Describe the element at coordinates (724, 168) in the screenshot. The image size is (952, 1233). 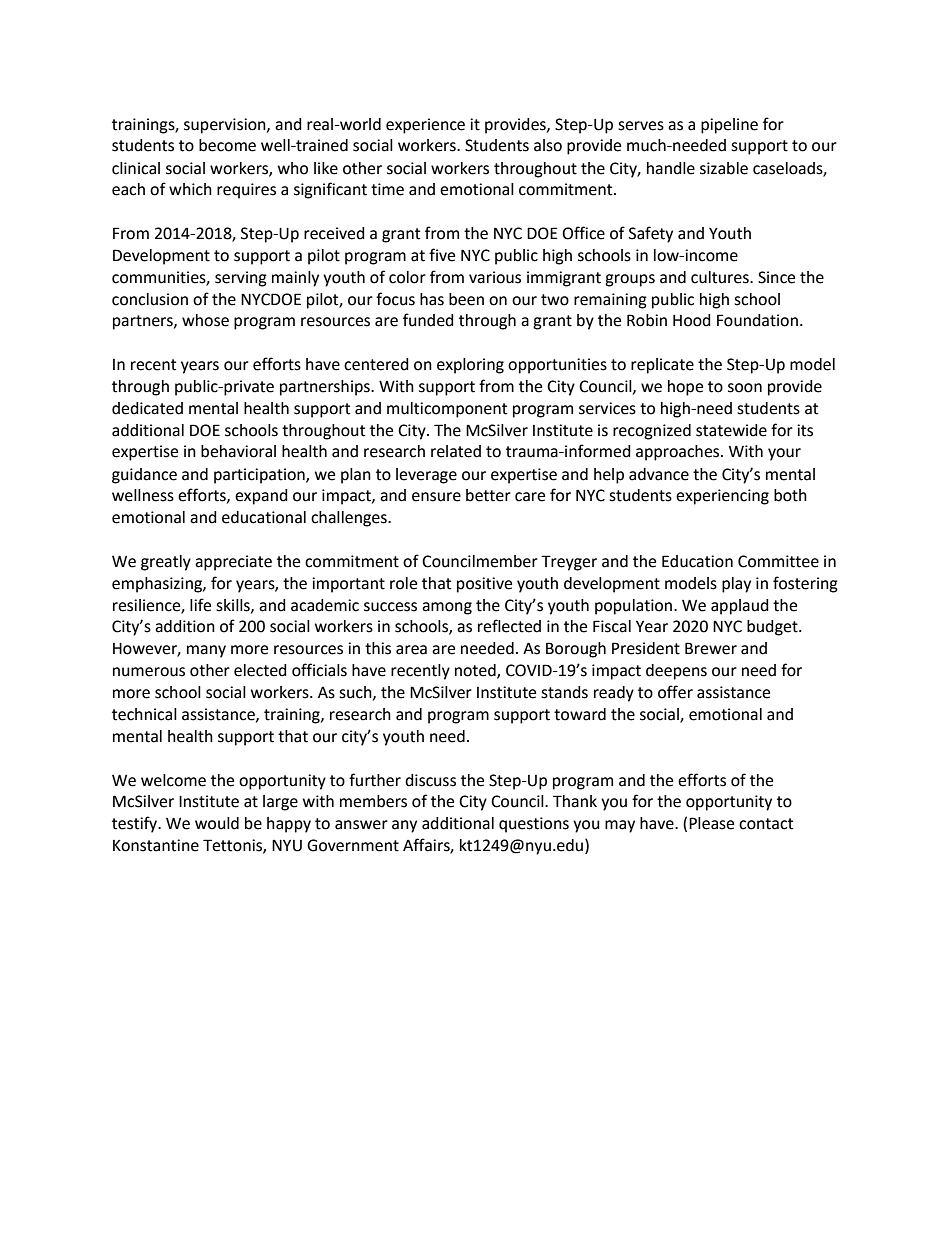
I see `sizable` at that location.
